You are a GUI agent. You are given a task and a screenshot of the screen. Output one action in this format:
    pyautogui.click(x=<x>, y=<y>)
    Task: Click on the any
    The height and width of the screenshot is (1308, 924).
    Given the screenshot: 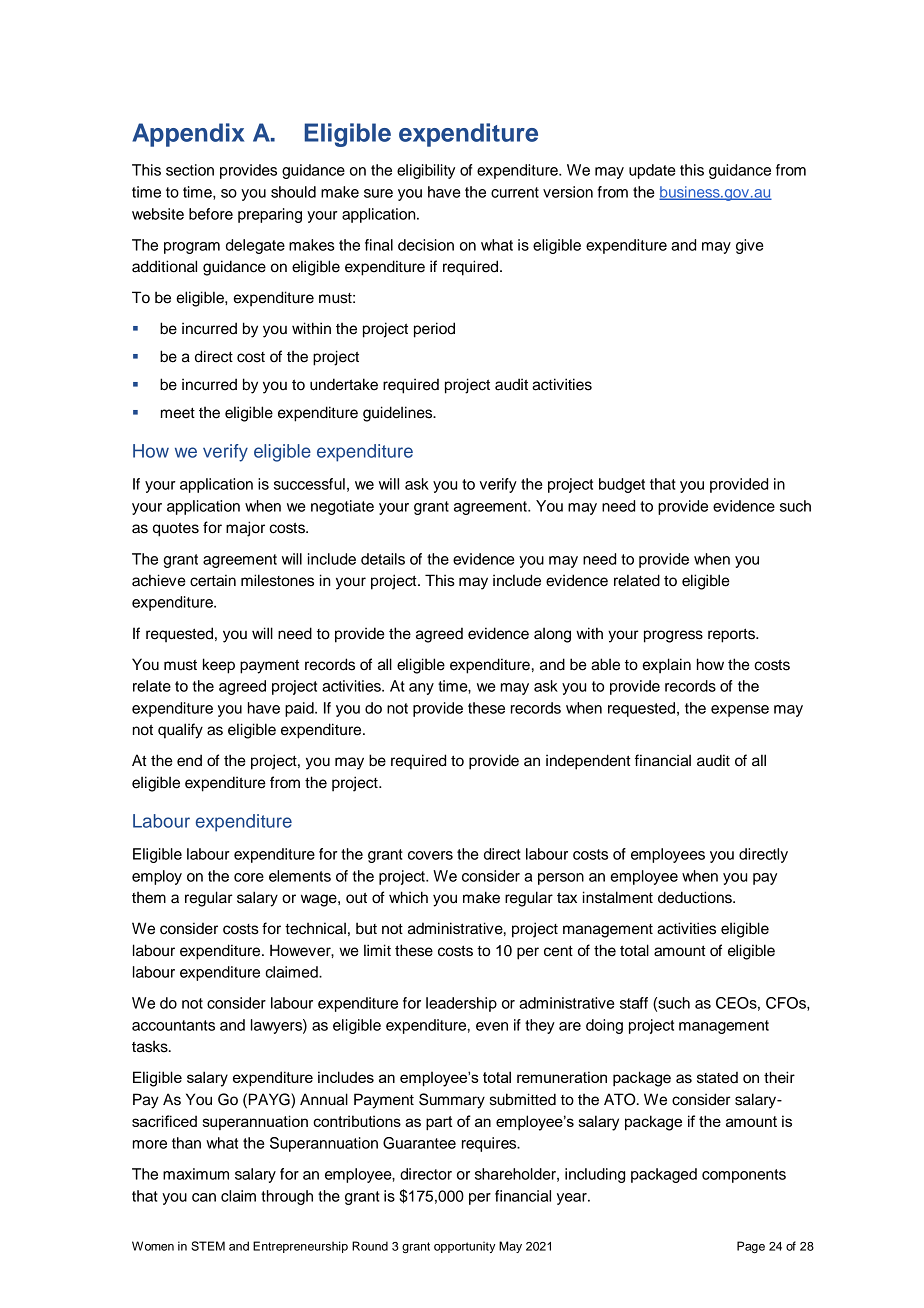 What is the action you would take?
    pyautogui.click(x=421, y=689)
